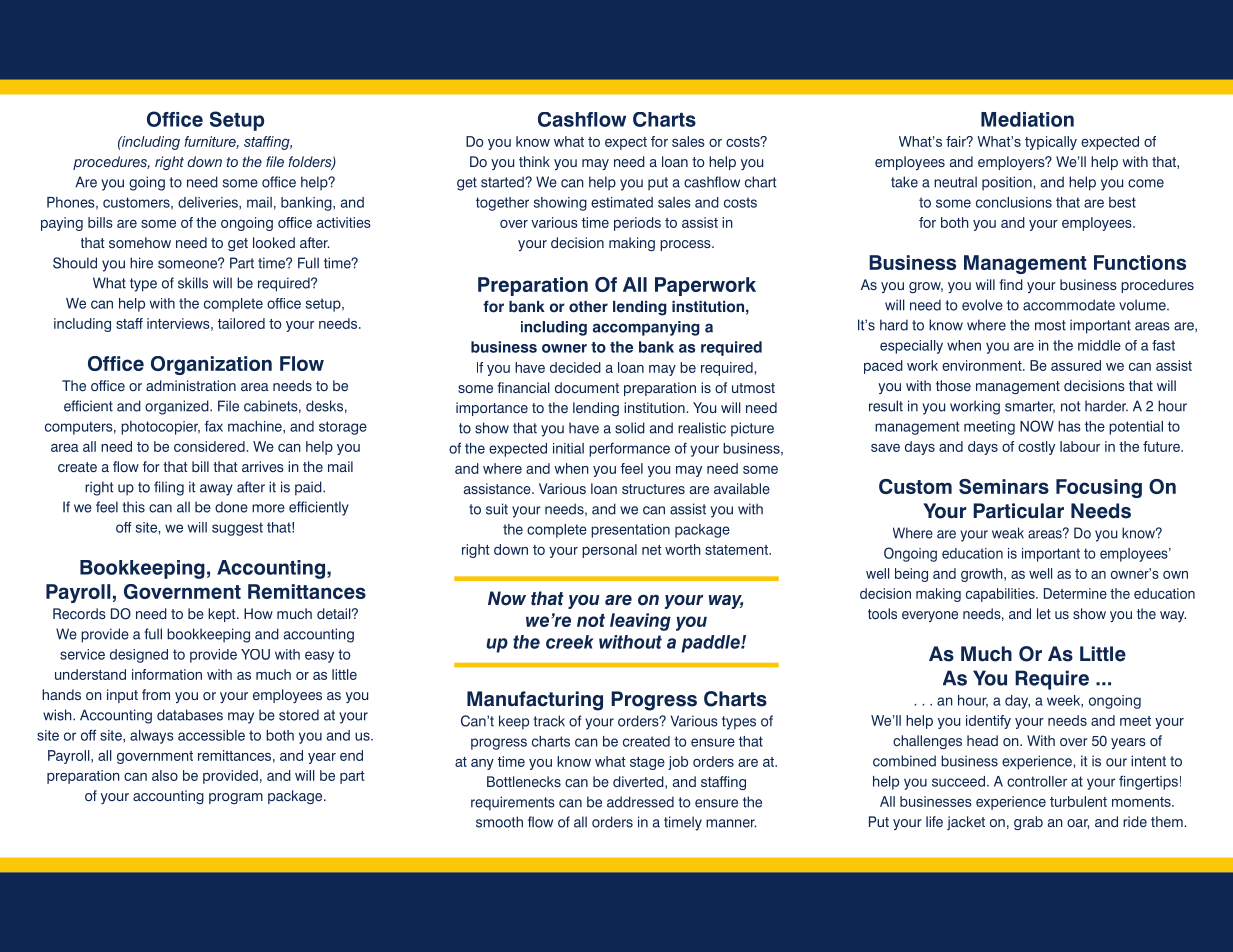 The image size is (1233, 952). I want to click on paying, so click(62, 224).
